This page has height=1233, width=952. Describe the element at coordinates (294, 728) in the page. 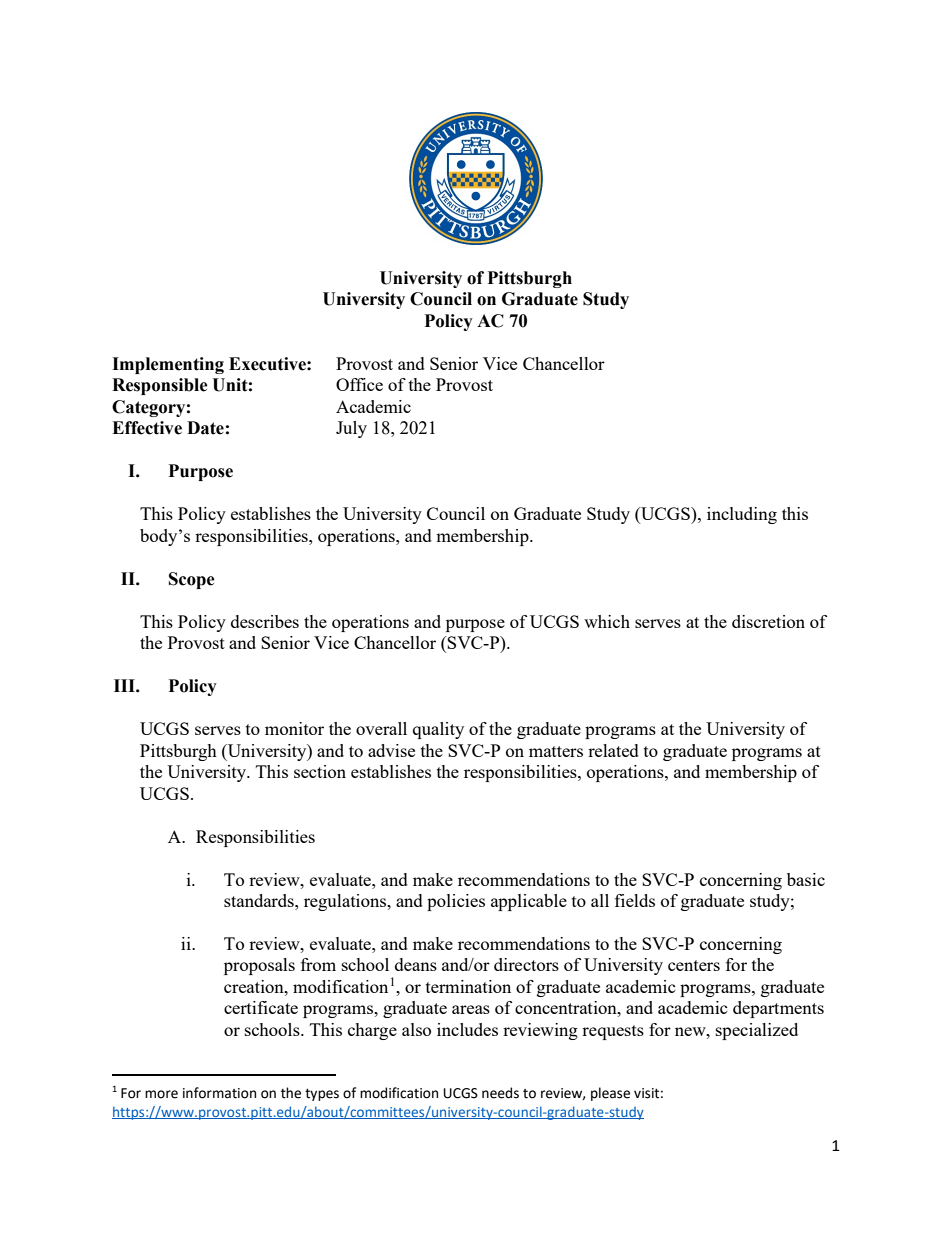

I see `monitor` at that location.
